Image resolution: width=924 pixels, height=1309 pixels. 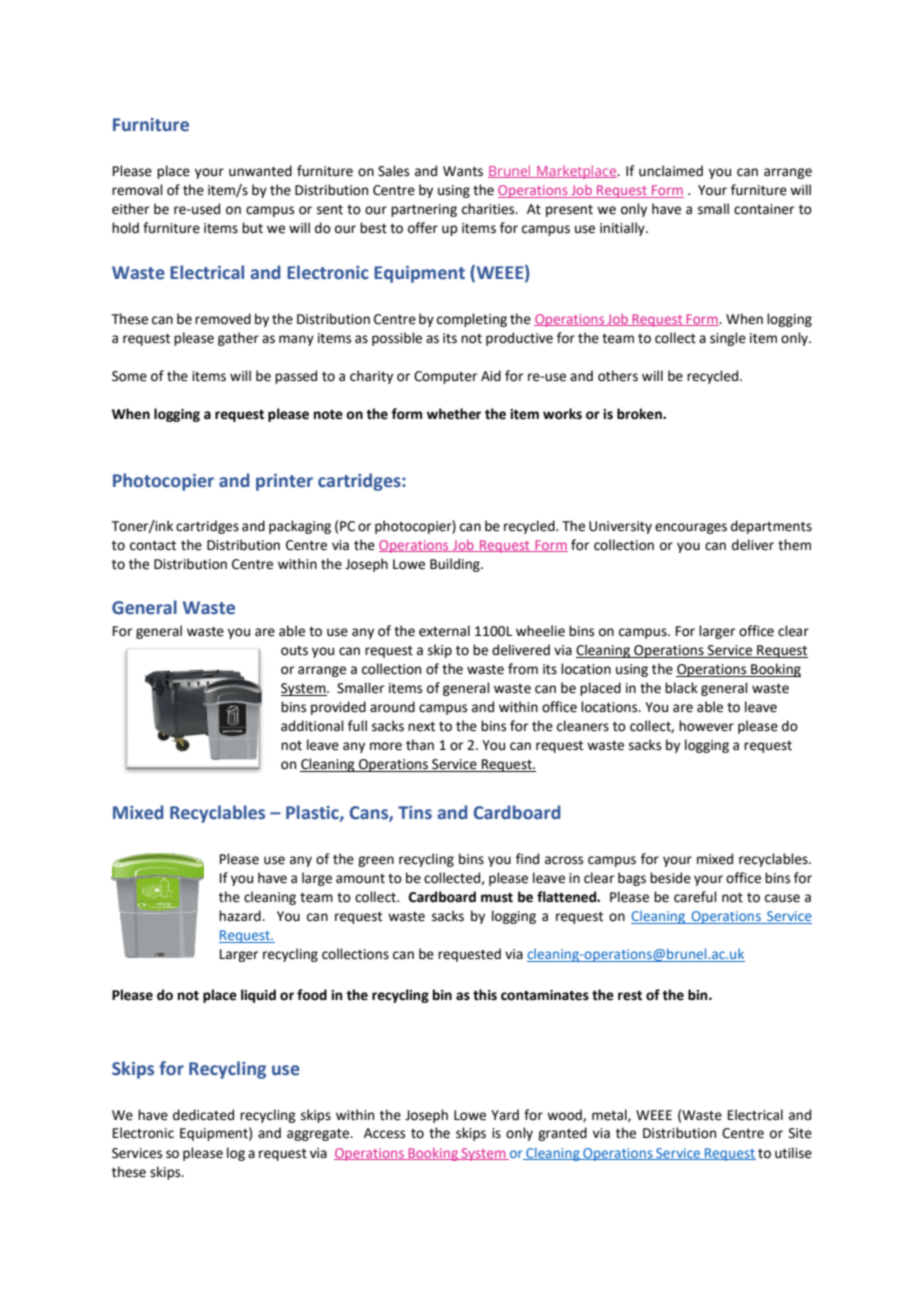 What do you see at coordinates (691, 528) in the document?
I see `encourages` at bounding box center [691, 528].
